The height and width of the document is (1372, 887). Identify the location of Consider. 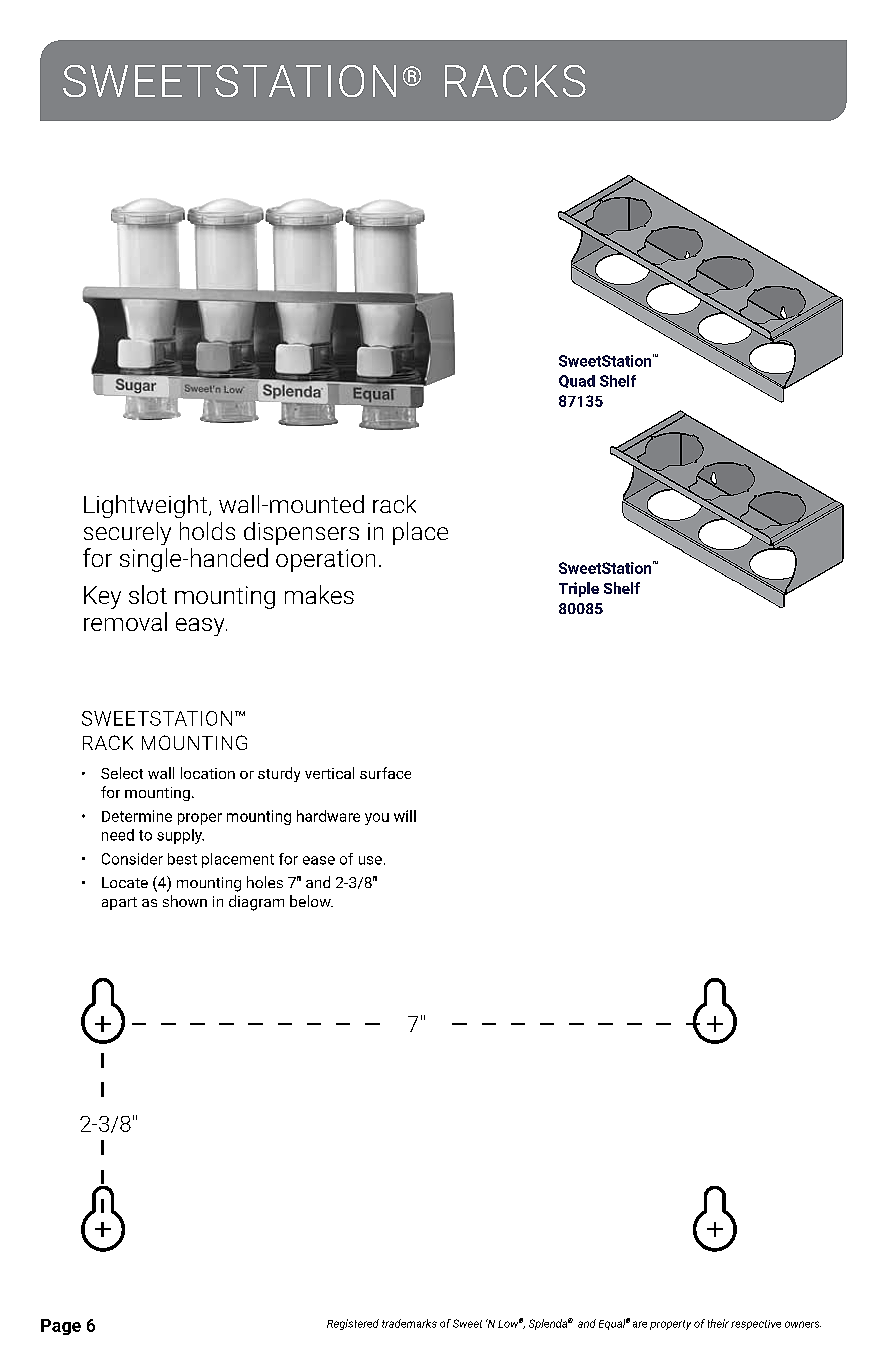
(132, 859).
